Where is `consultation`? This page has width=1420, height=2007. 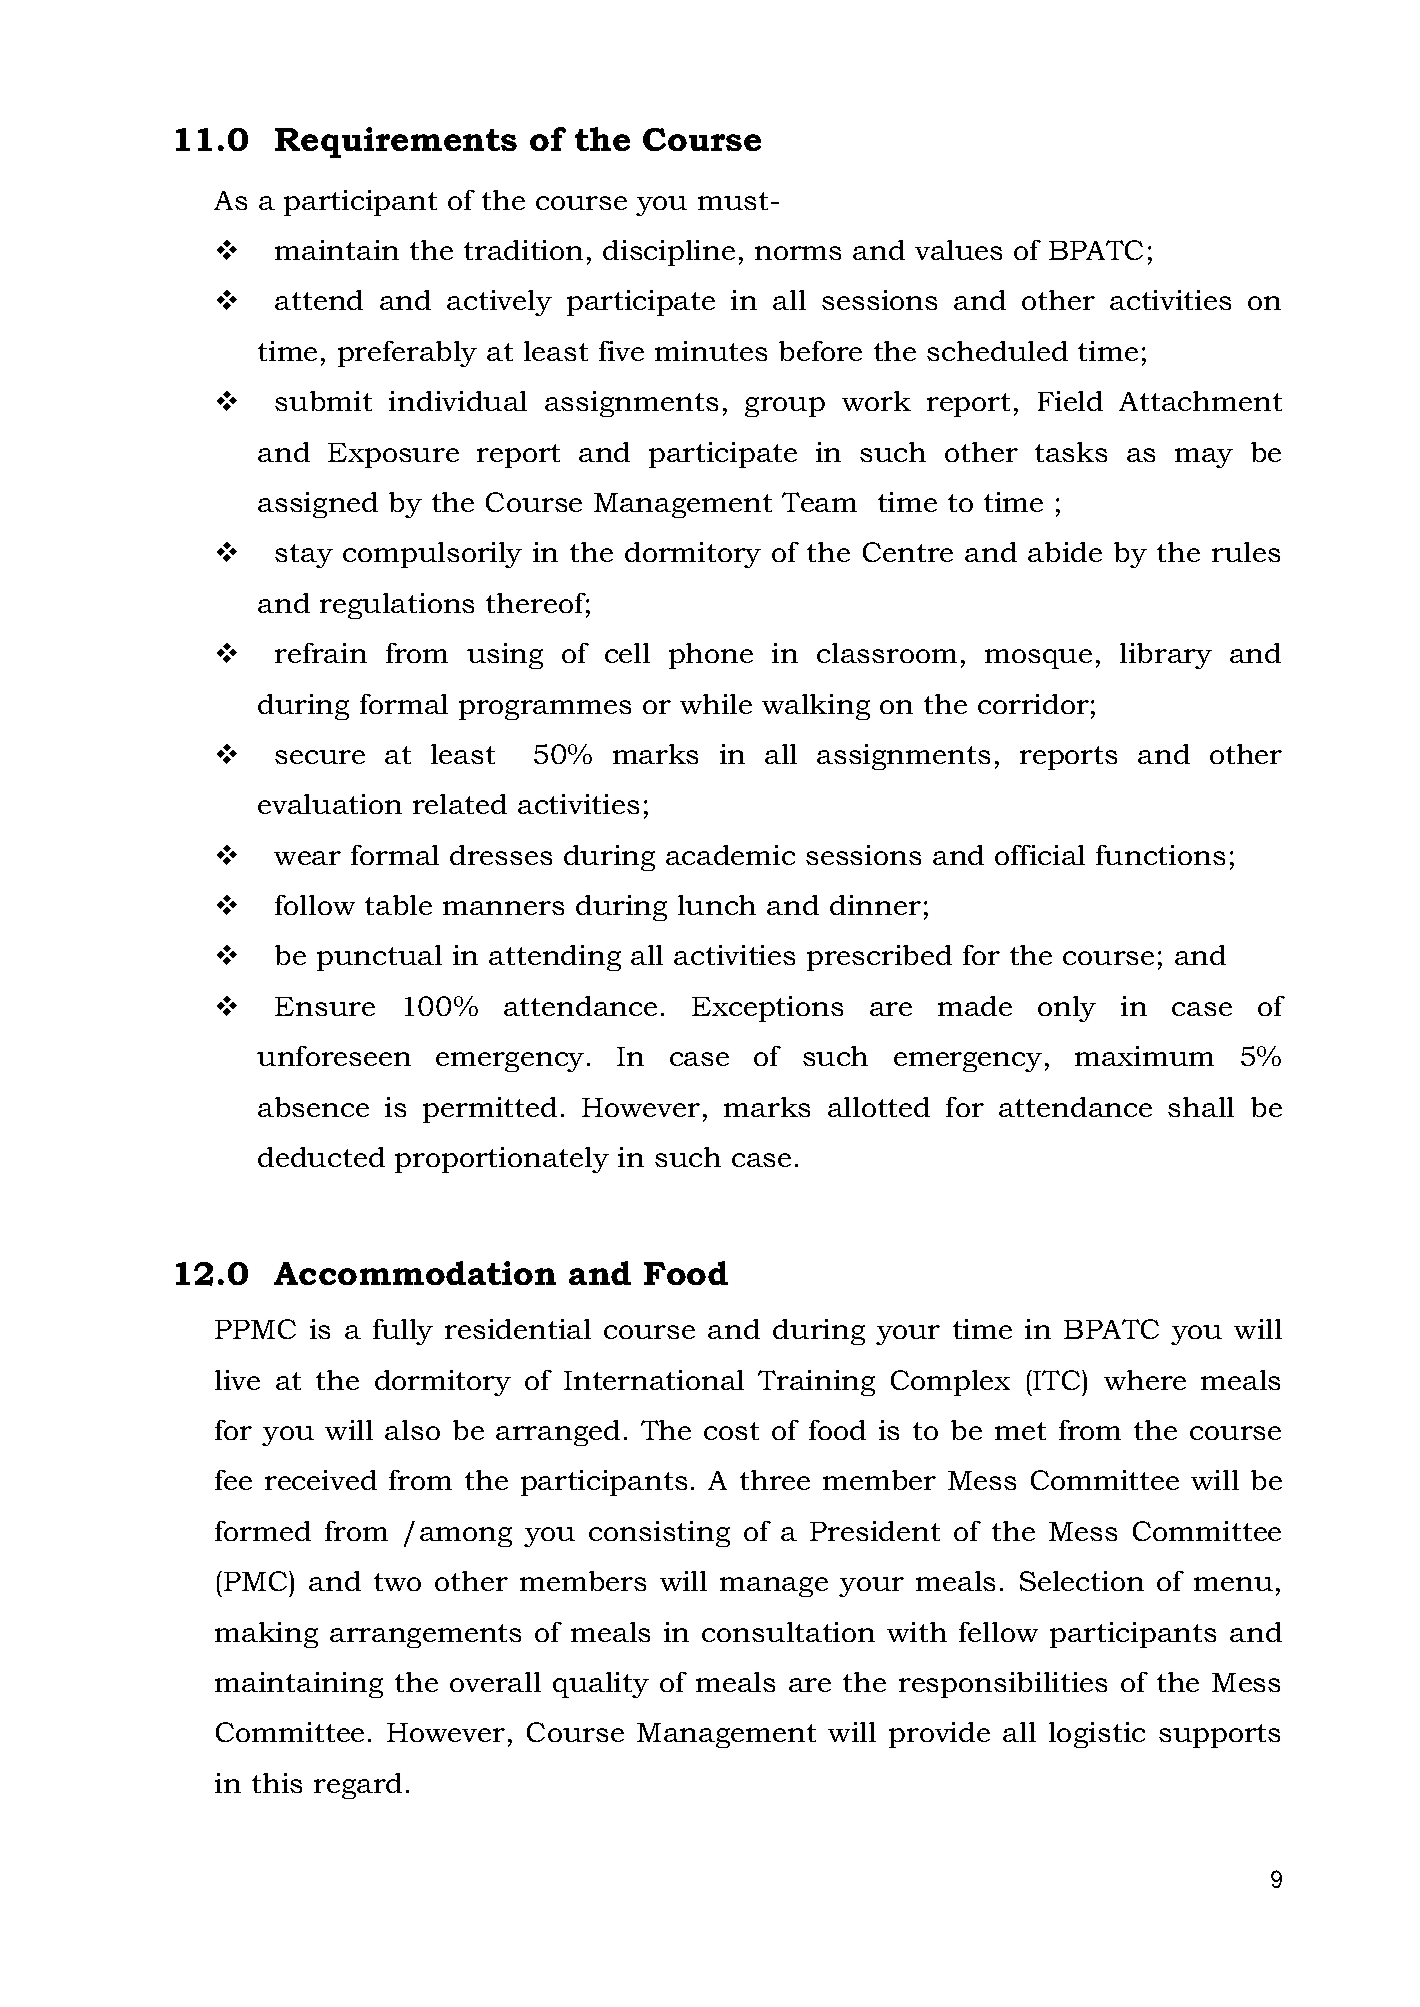
consultation is located at coordinates (788, 1632).
